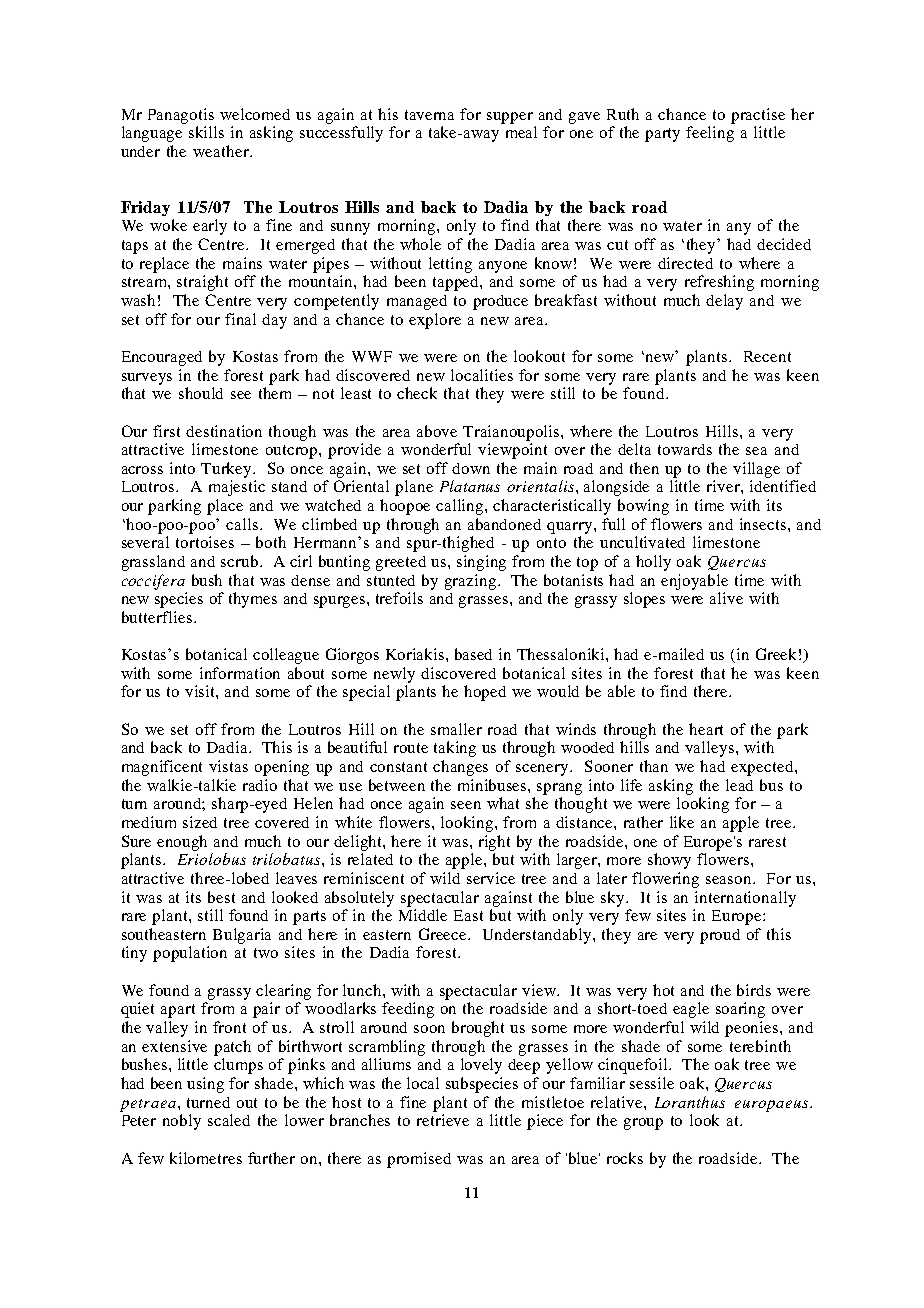  Describe the element at coordinates (726, 598) in the page. I see `alive` at that location.
